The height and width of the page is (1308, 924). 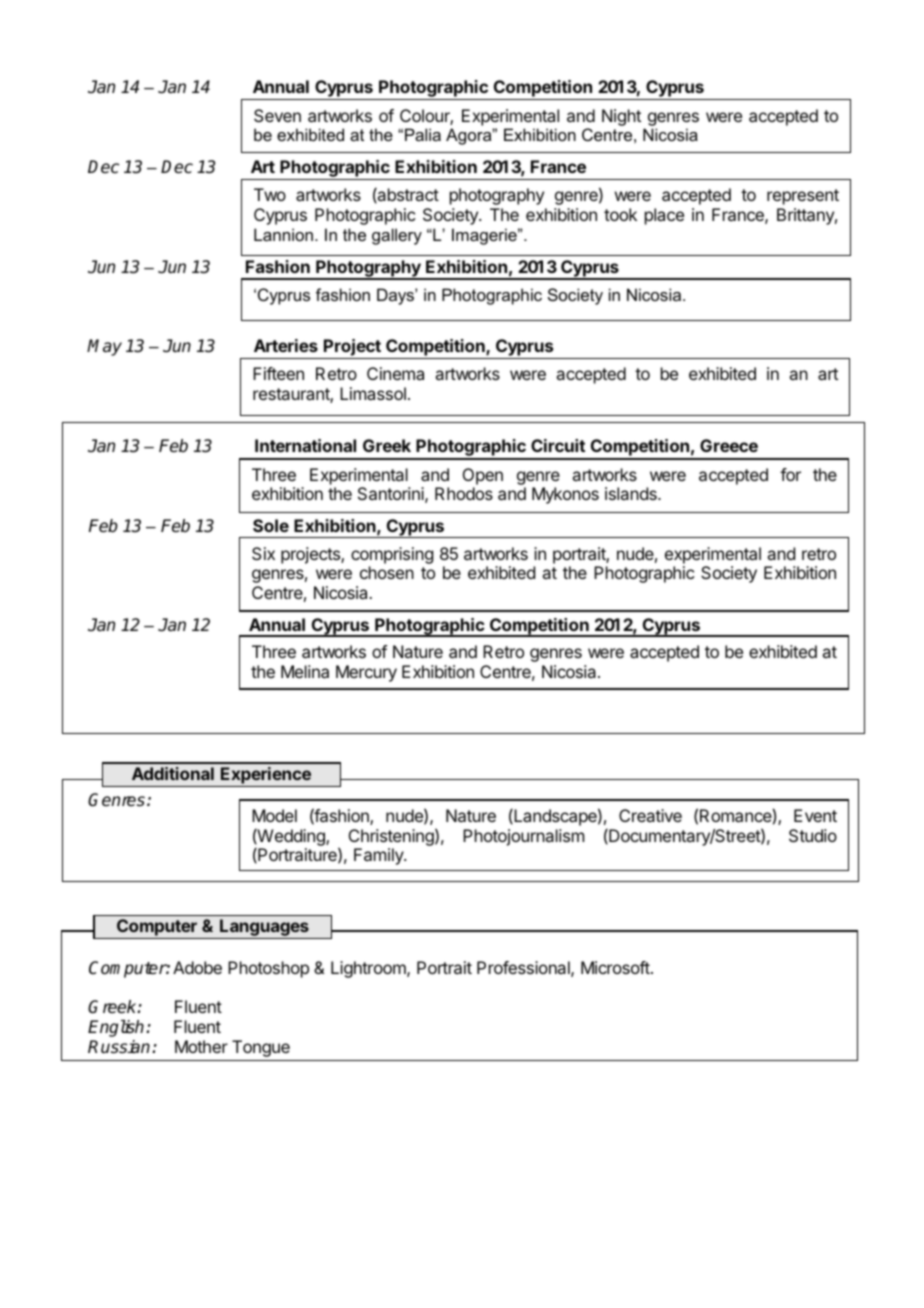 I want to click on islands, so click(x=632, y=493).
